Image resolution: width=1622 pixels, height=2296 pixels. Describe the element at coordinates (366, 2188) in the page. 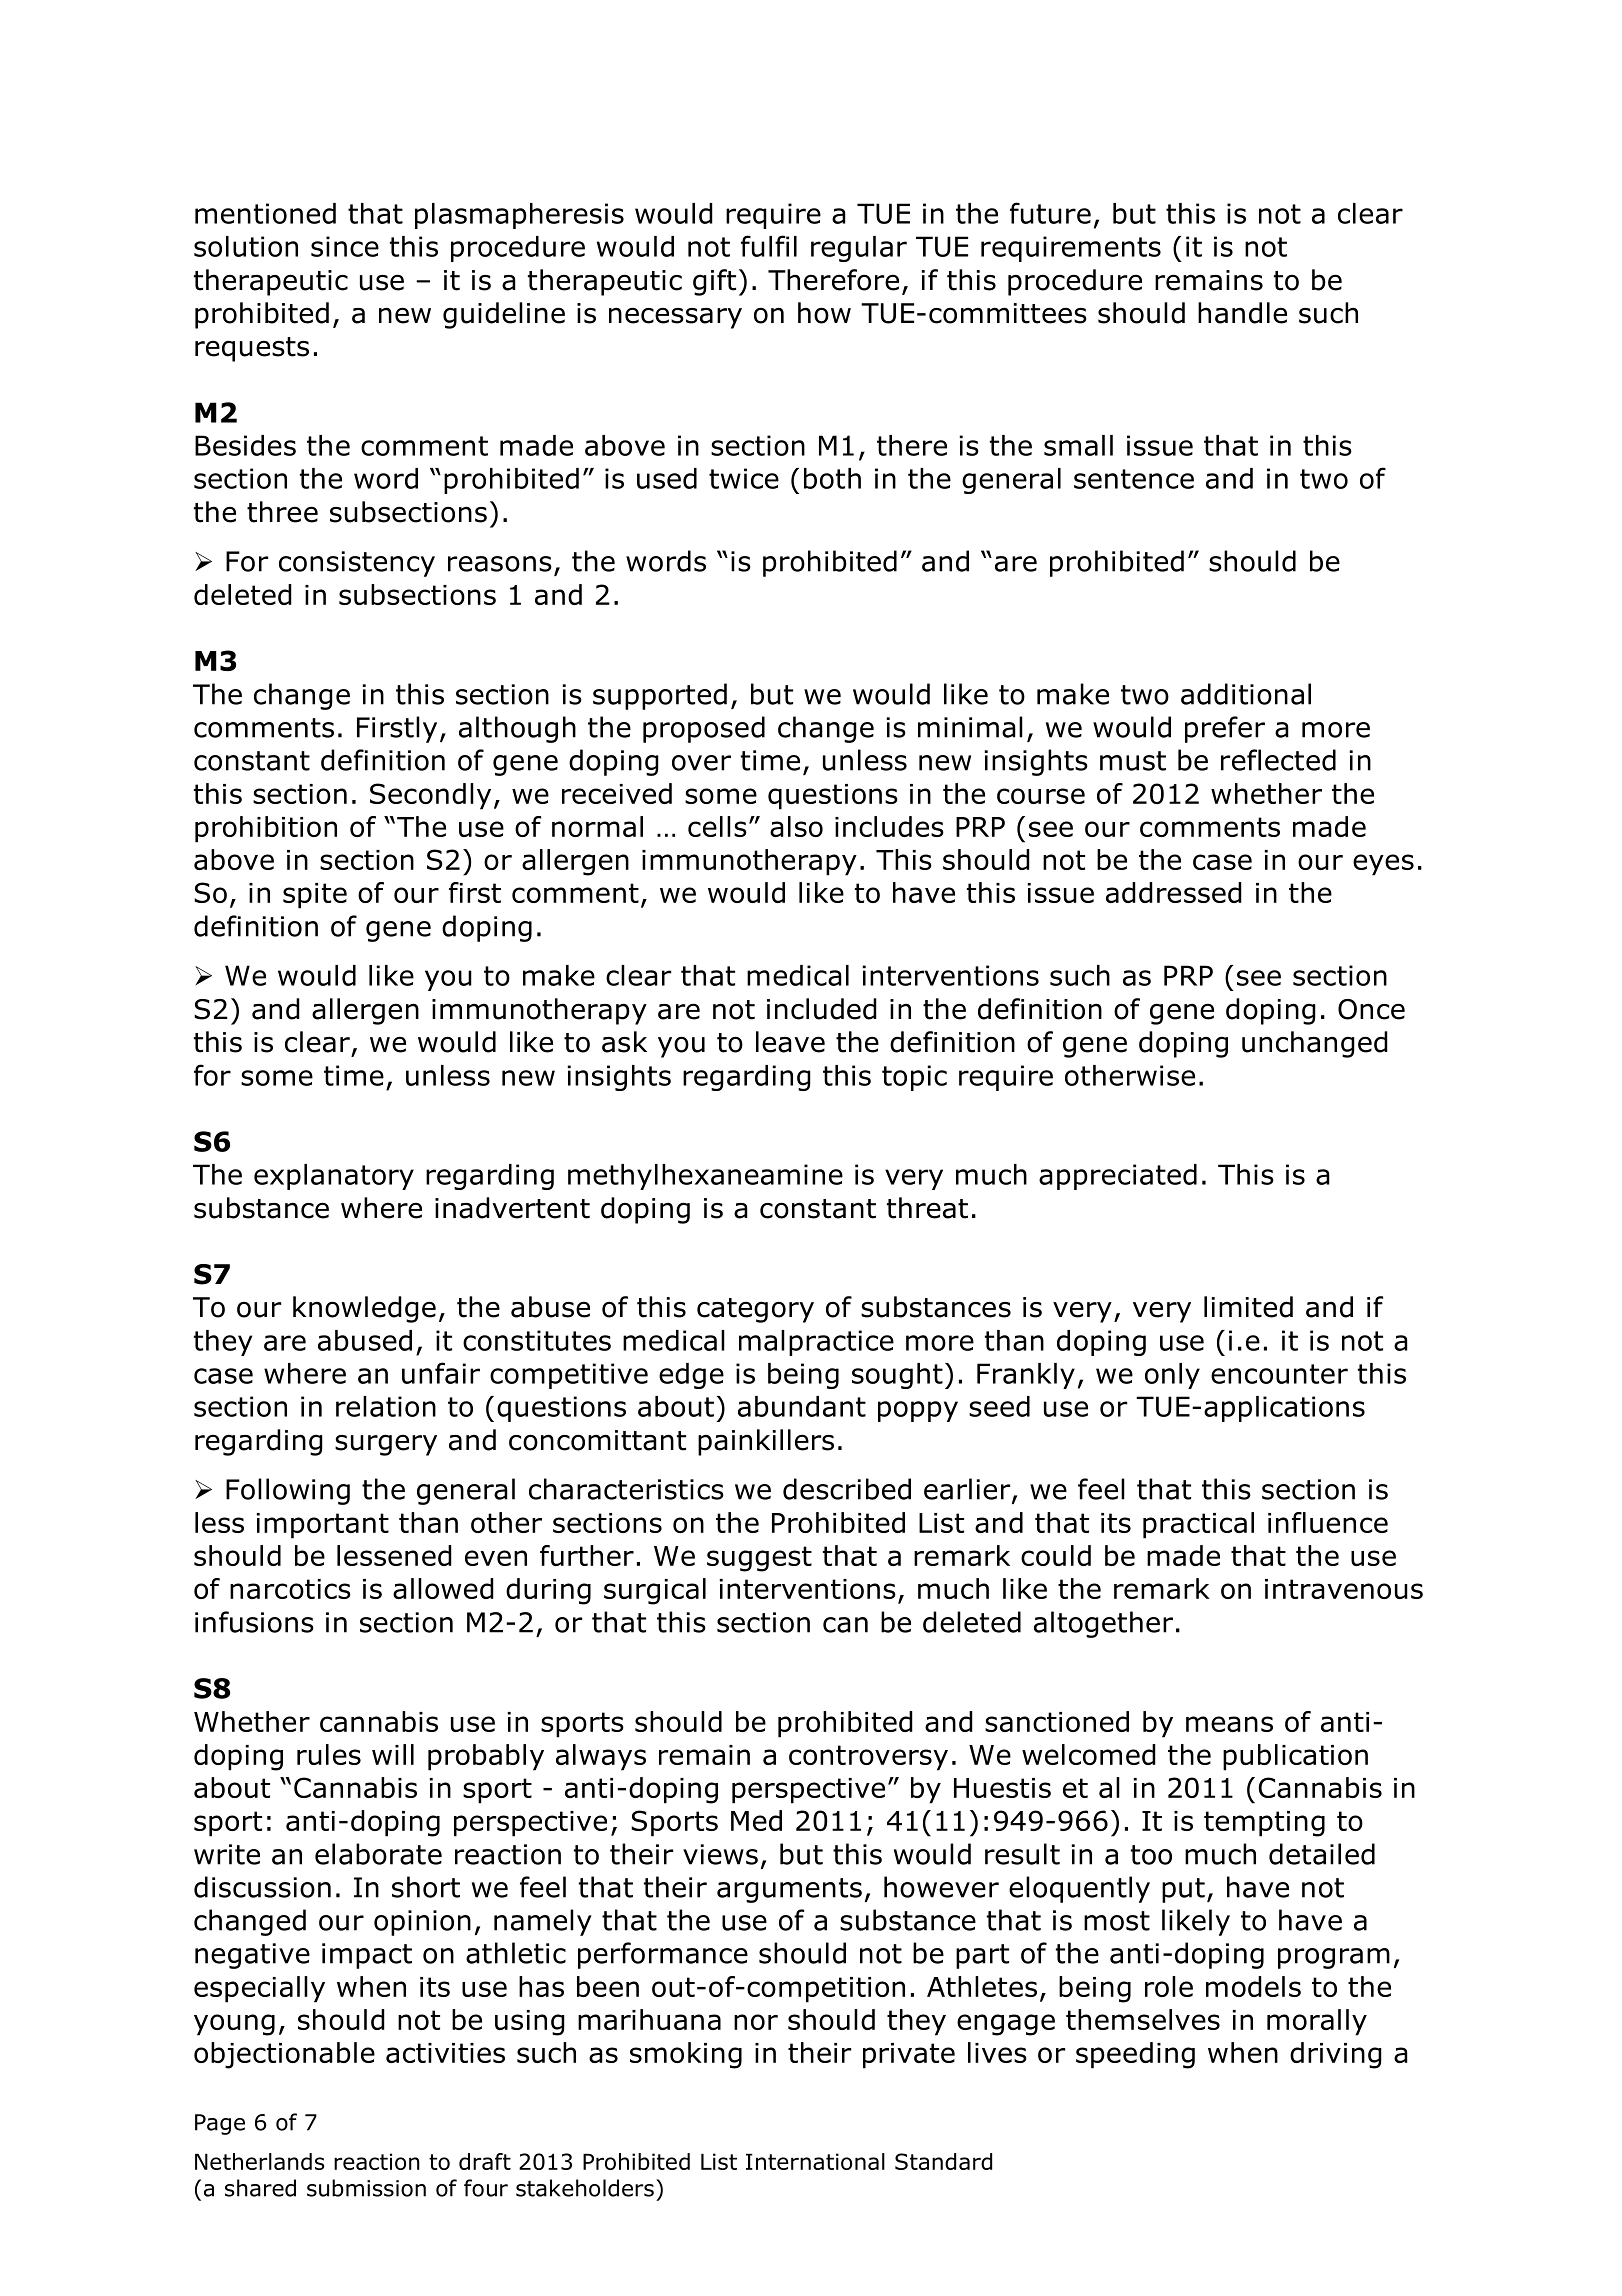

I see `submission` at that location.
